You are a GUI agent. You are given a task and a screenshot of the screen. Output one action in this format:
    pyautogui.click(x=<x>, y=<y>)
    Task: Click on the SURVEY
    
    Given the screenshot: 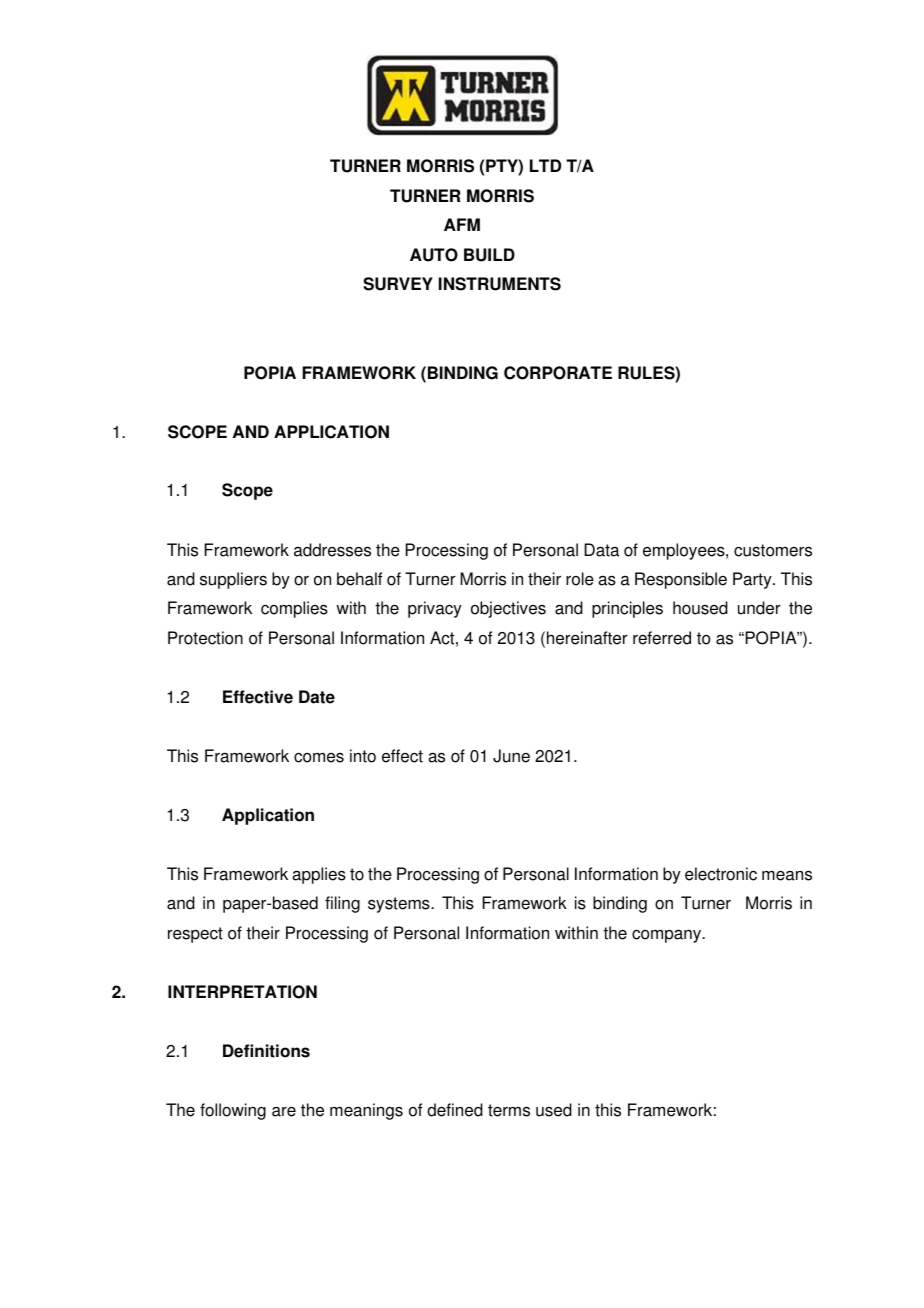 What is the action you would take?
    pyautogui.click(x=398, y=284)
